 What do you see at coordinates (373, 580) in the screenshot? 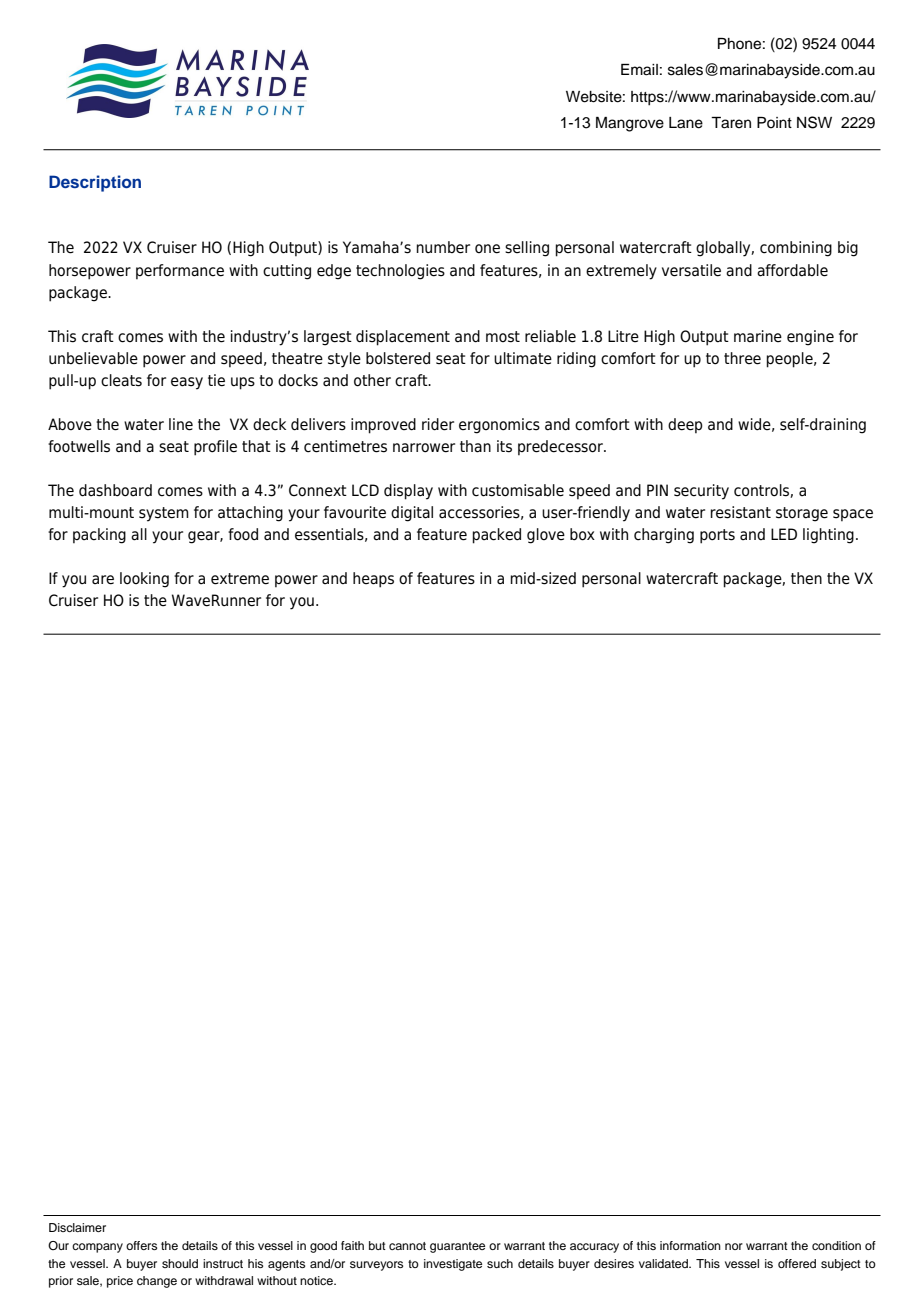
I see `heaps` at bounding box center [373, 580].
